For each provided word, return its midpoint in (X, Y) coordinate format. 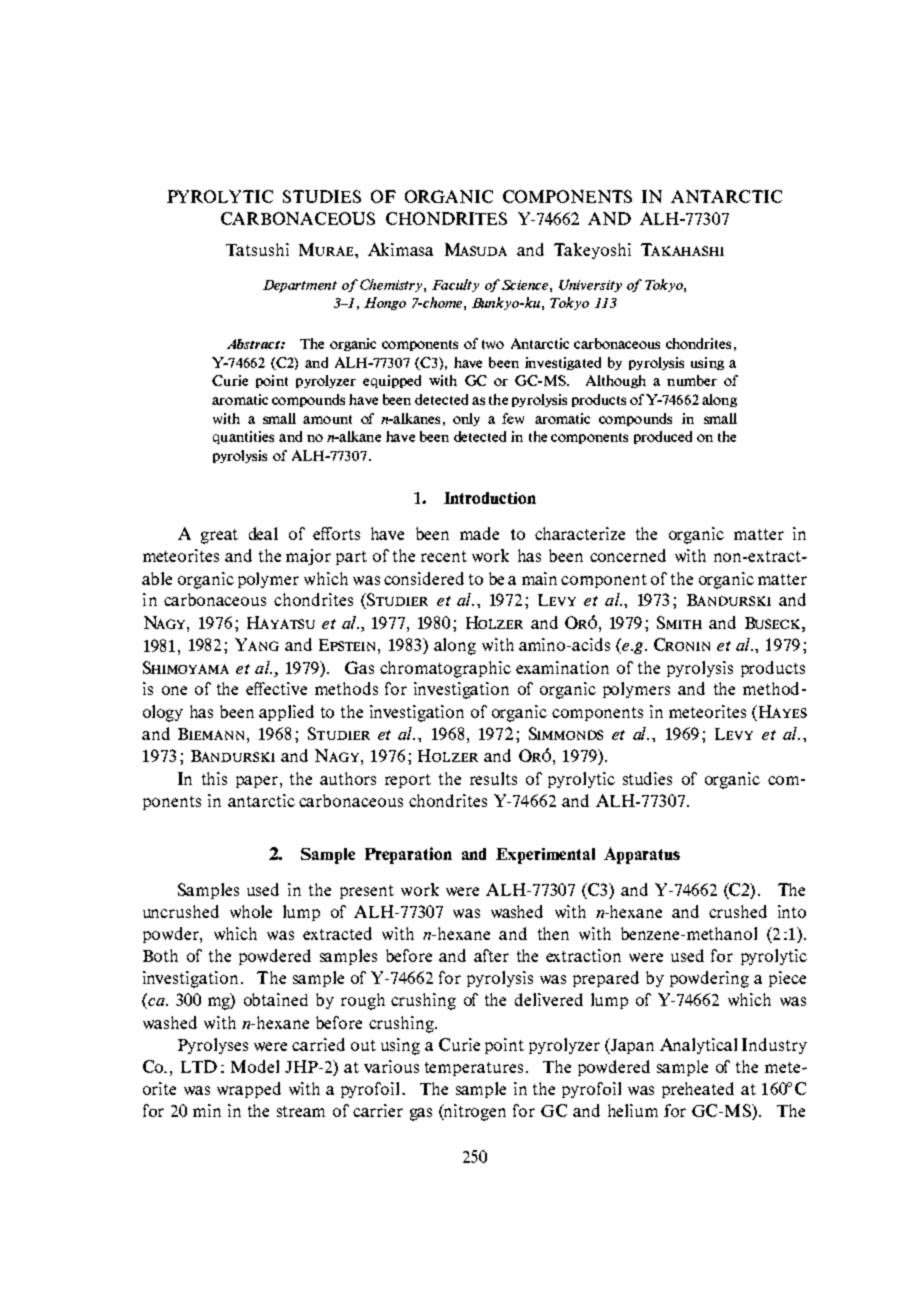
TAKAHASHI (682, 249)
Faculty (455, 285)
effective (276, 688)
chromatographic (445, 669)
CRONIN (682, 644)
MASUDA (476, 249)
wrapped (249, 1090)
